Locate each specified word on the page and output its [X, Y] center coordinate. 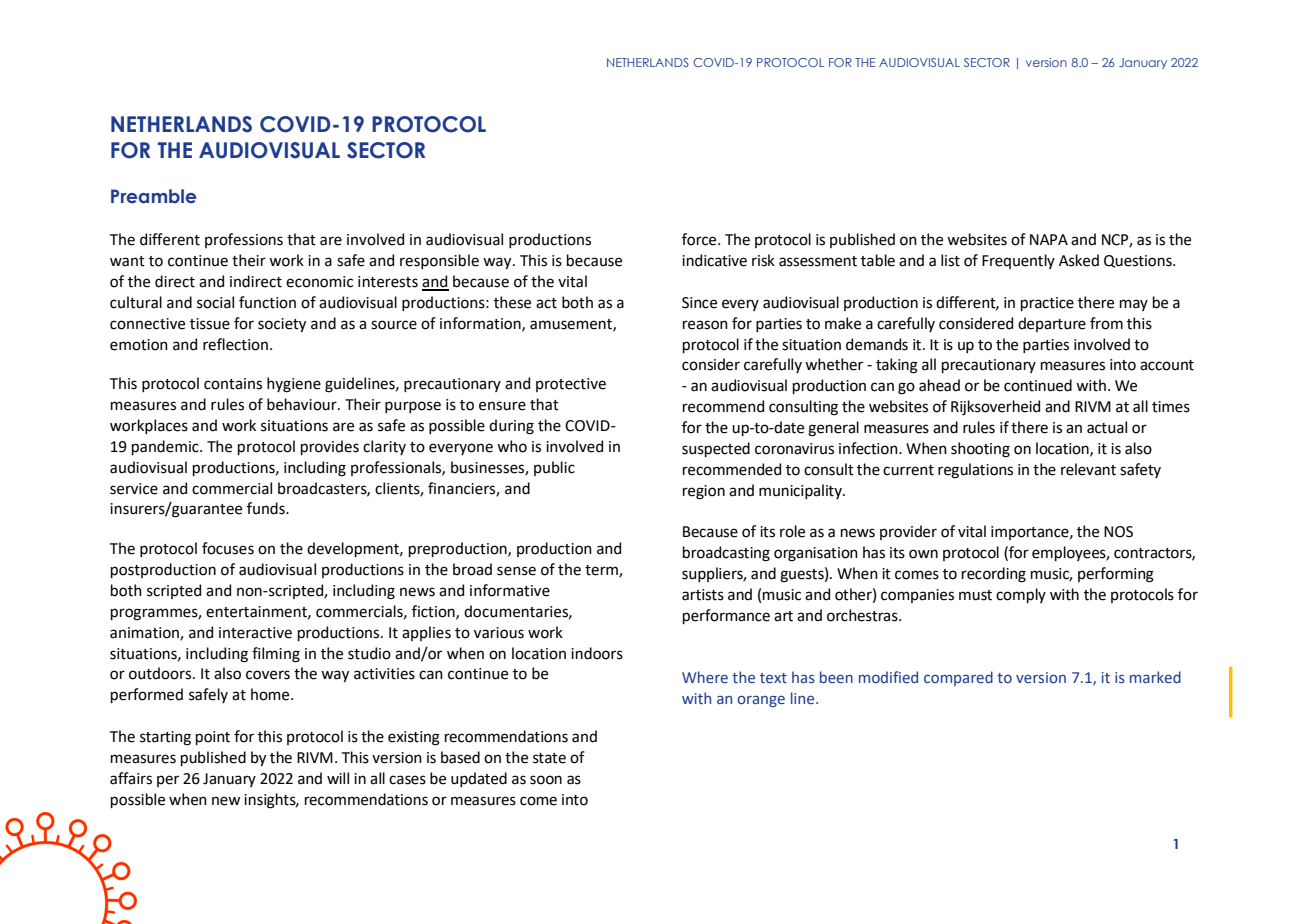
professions [244, 240]
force [700, 239]
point [213, 738]
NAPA [1049, 239]
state [549, 758]
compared [958, 678]
